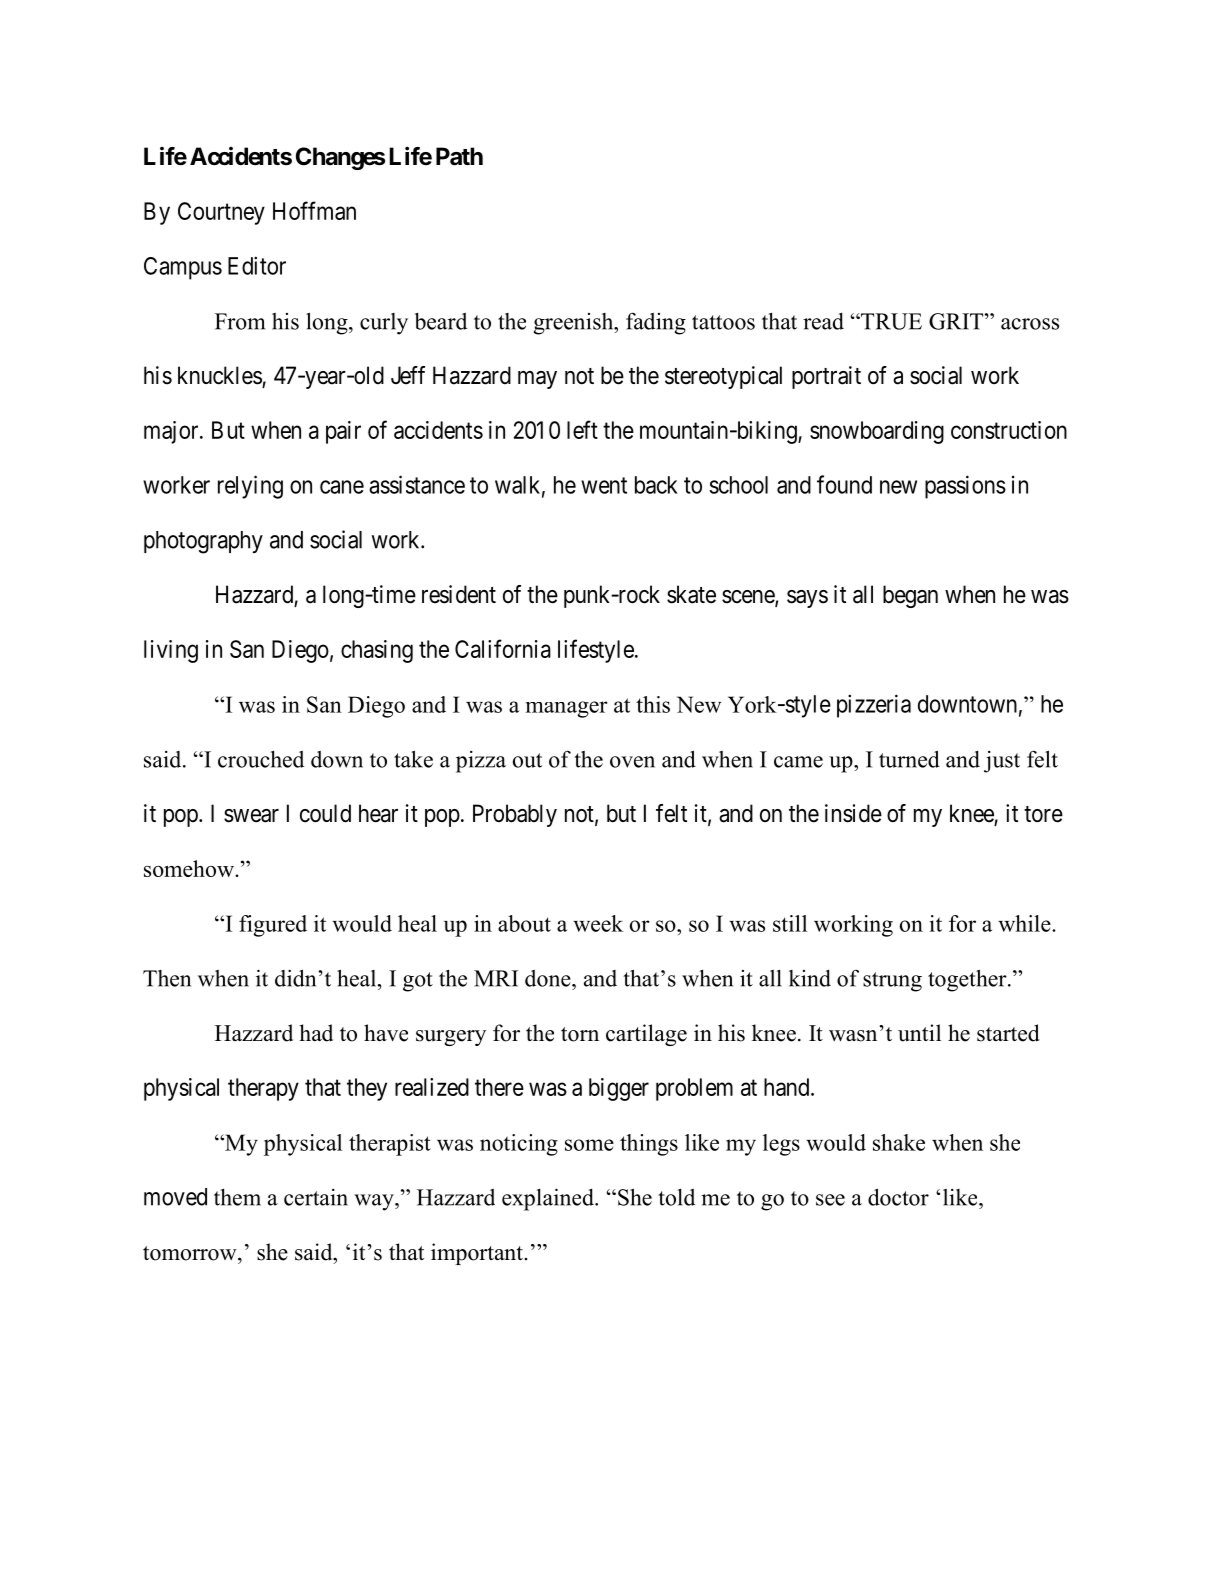 The height and width of the image is (1571, 1214). What do you see at coordinates (604, 485) in the image?
I see `went` at bounding box center [604, 485].
